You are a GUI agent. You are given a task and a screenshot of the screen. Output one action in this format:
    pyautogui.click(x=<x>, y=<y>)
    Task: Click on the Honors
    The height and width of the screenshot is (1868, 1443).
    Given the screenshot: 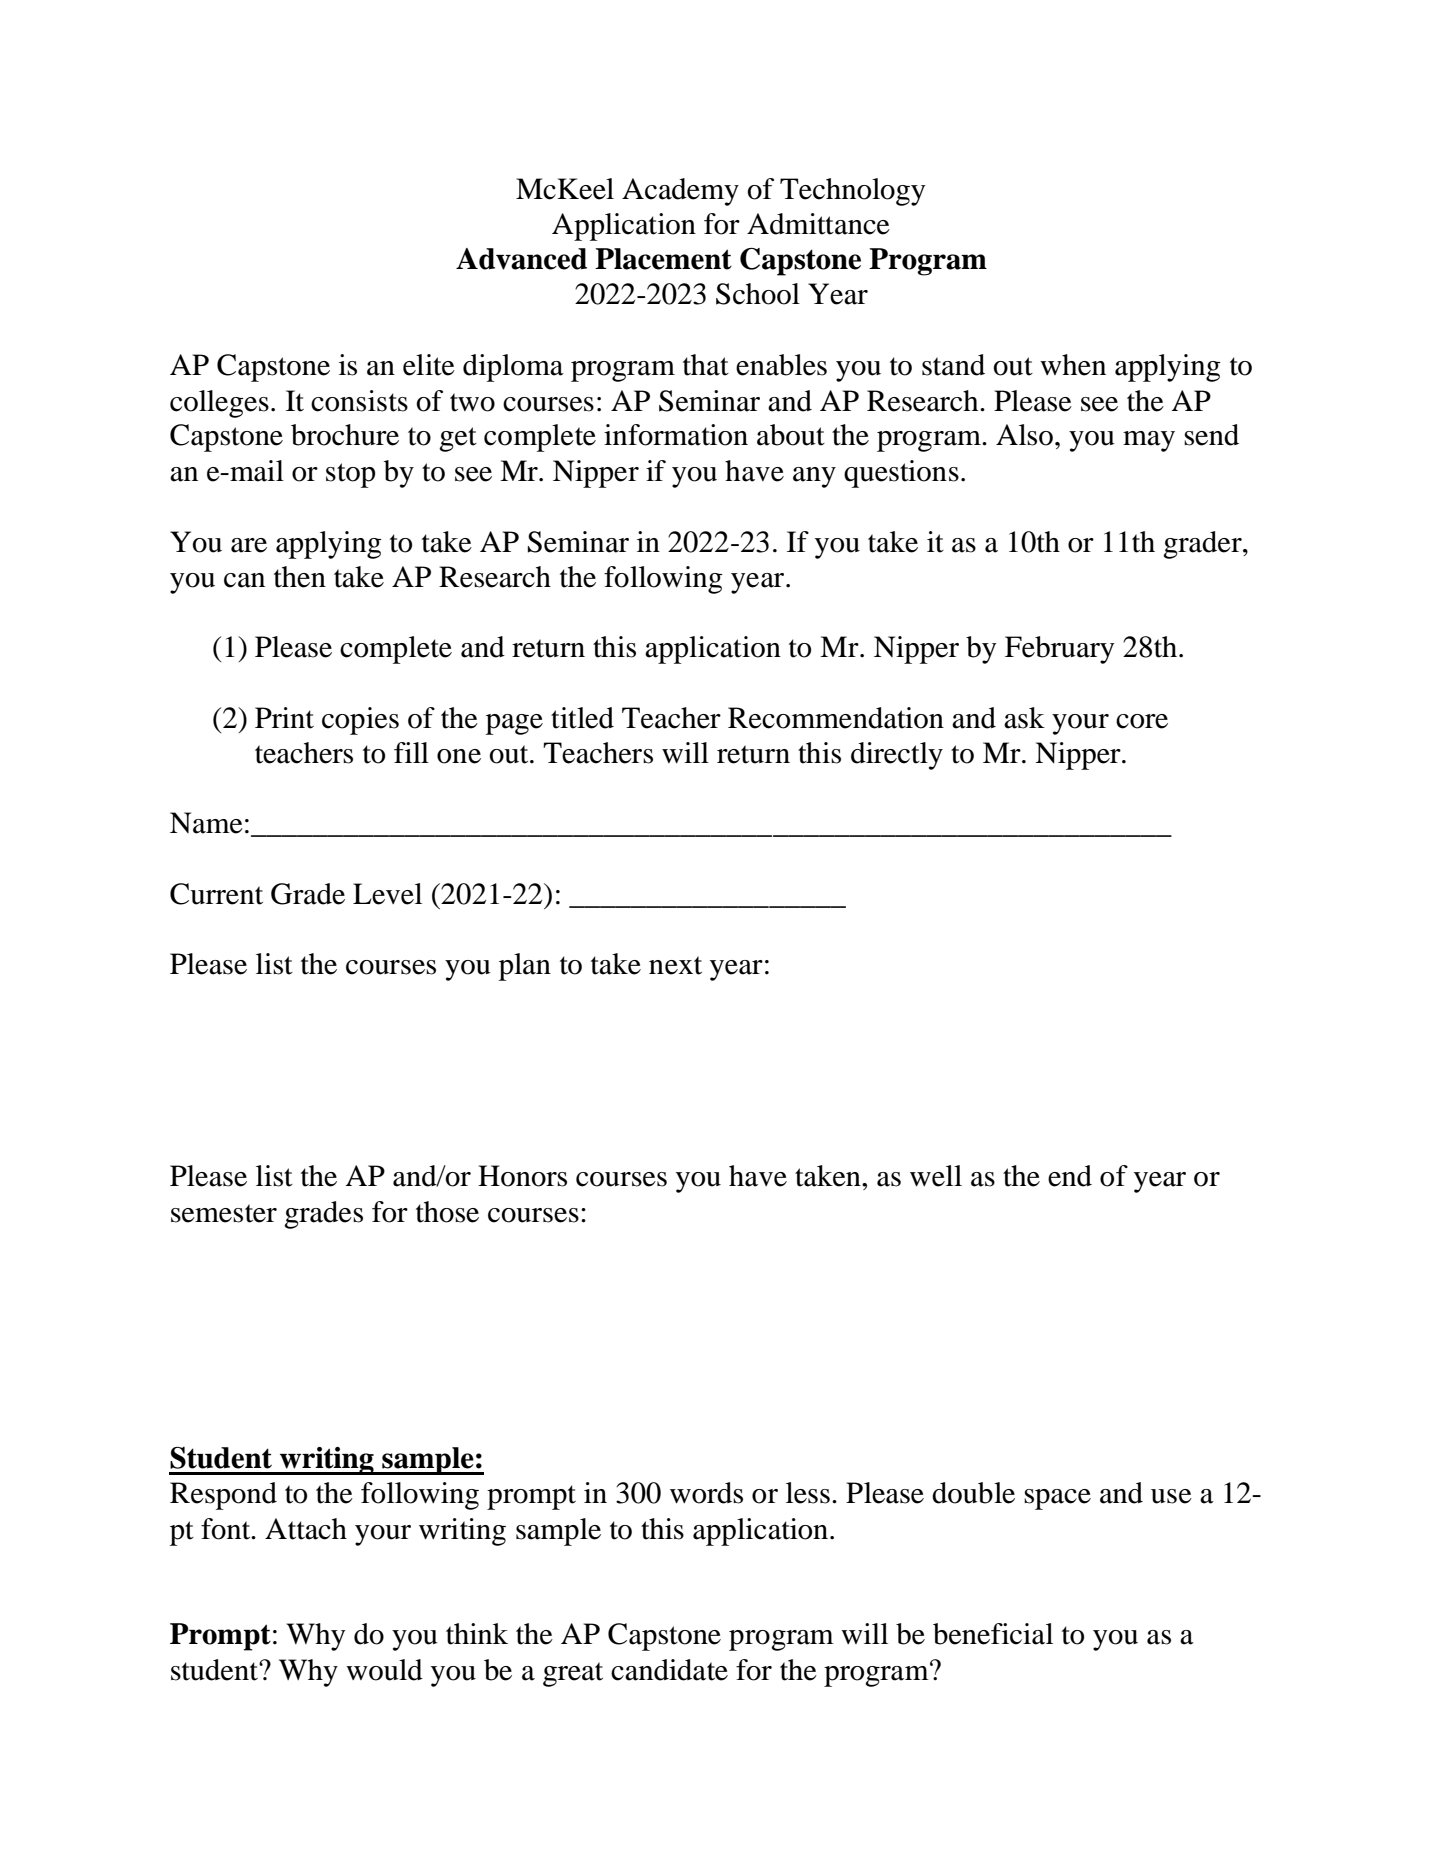 What is the action you would take?
    pyautogui.click(x=522, y=1176)
